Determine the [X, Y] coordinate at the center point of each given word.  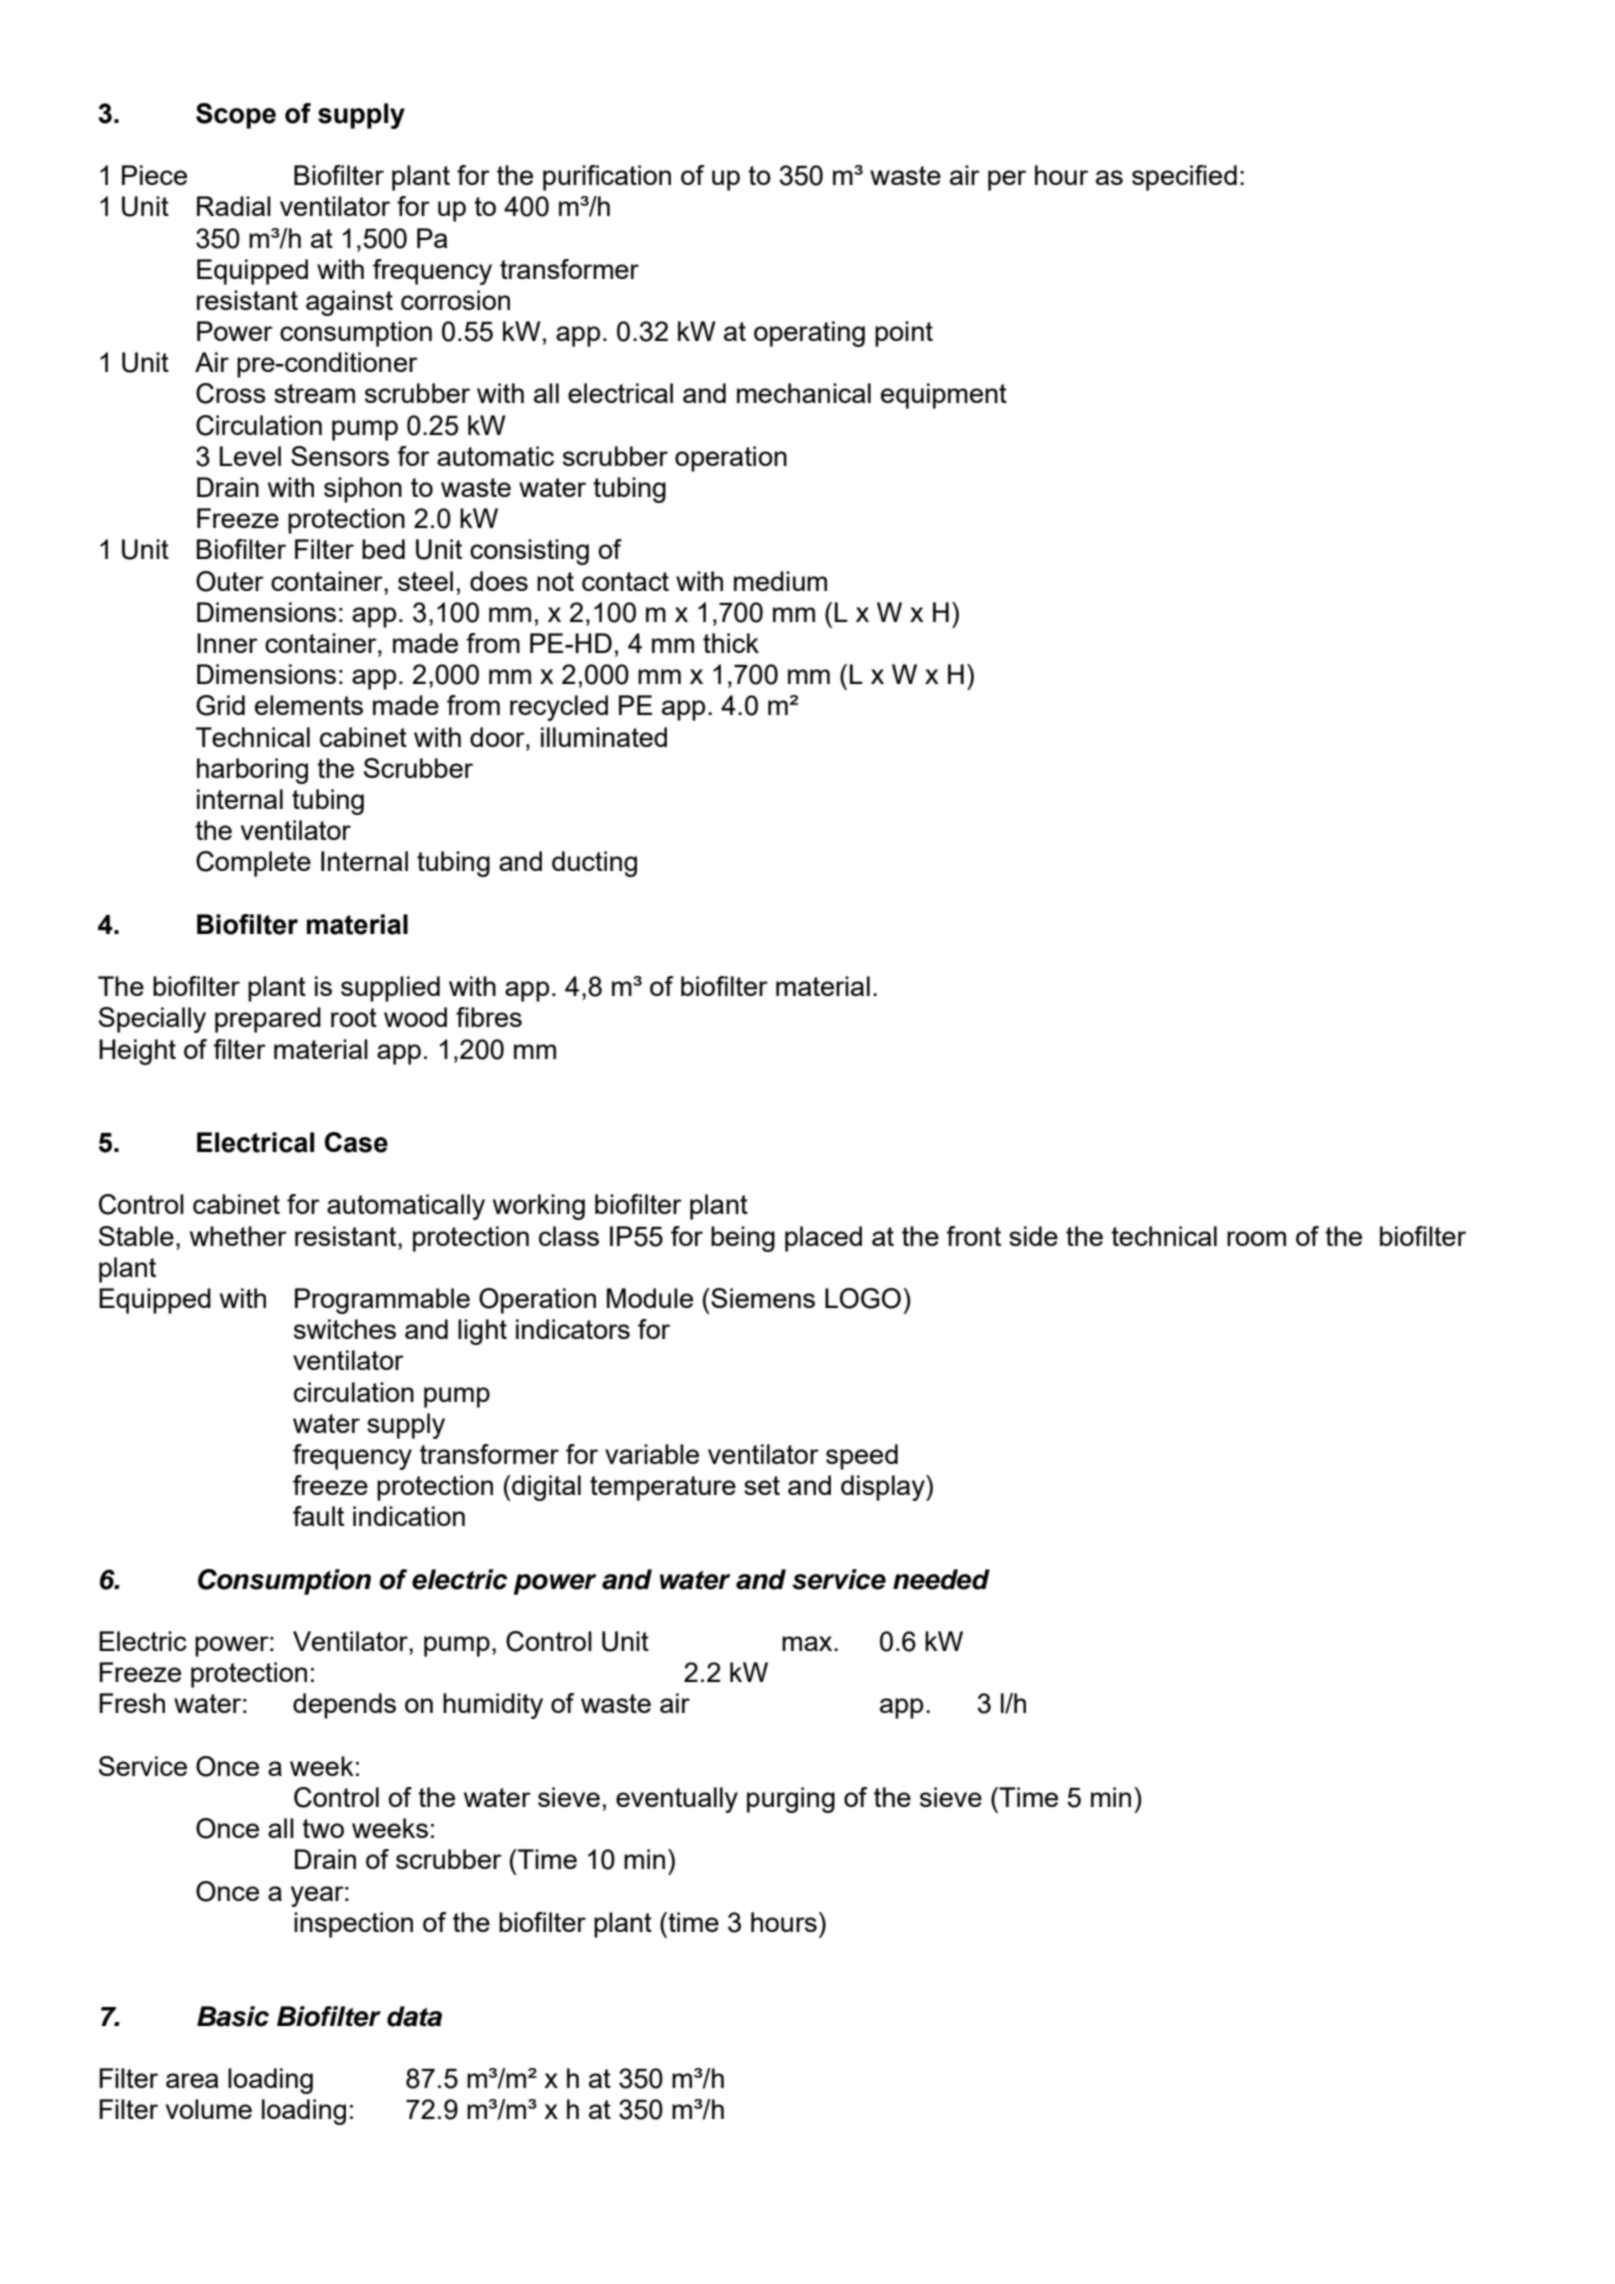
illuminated [604, 737]
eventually [677, 1800]
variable [652, 1454]
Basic [233, 2016]
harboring [252, 771]
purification [607, 178]
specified [1184, 178]
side [1033, 1236]
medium [780, 581]
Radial [234, 206]
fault [318, 1516]
